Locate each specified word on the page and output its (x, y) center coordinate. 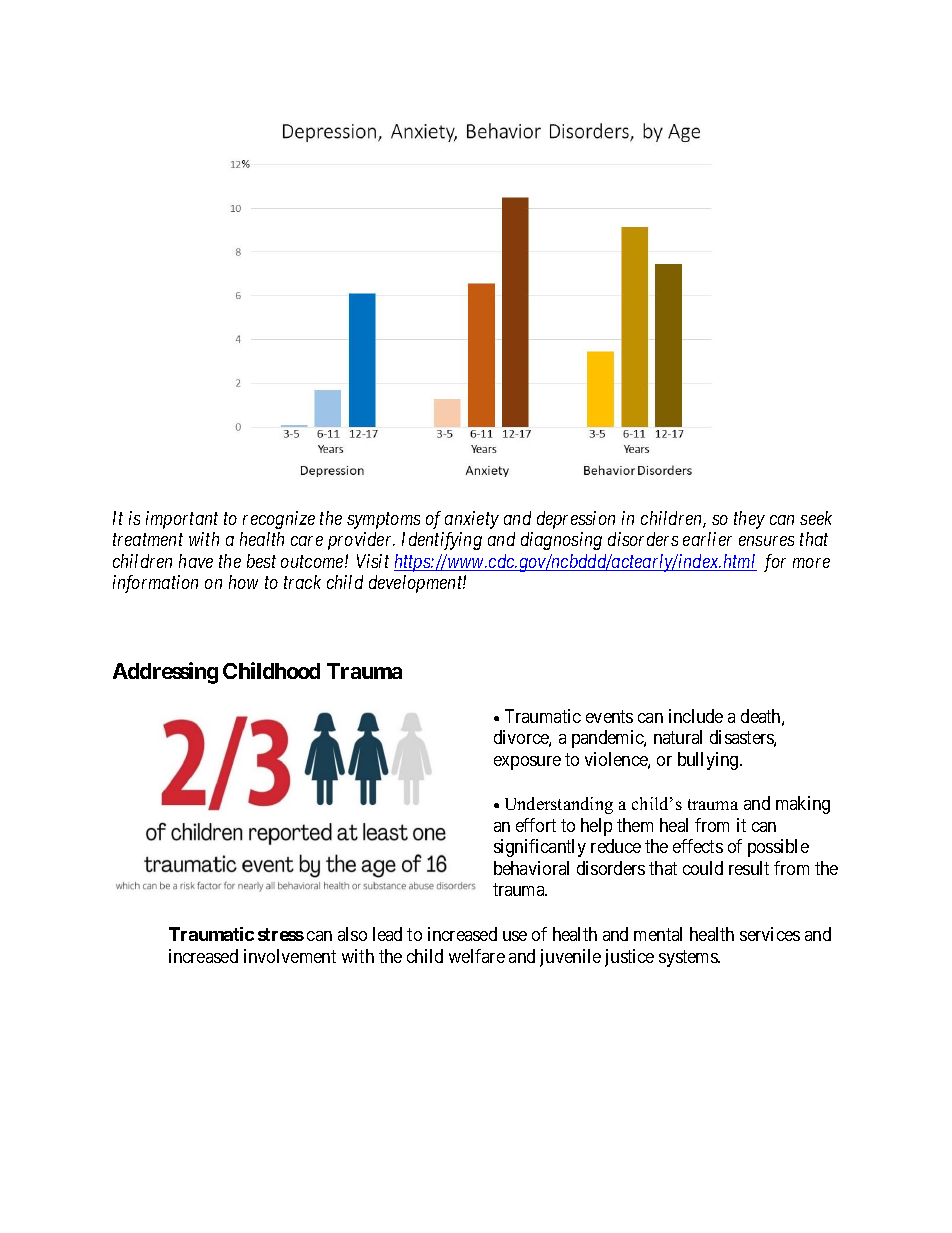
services (770, 934)
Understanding (559, 805)
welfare (477, 956)
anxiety (472, 520)
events (609, 716)
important (182, 520)
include (696, 716)
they (749, 520)
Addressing (165, 673)
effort (536, 825)
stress (281, 934)
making (803, 805)
